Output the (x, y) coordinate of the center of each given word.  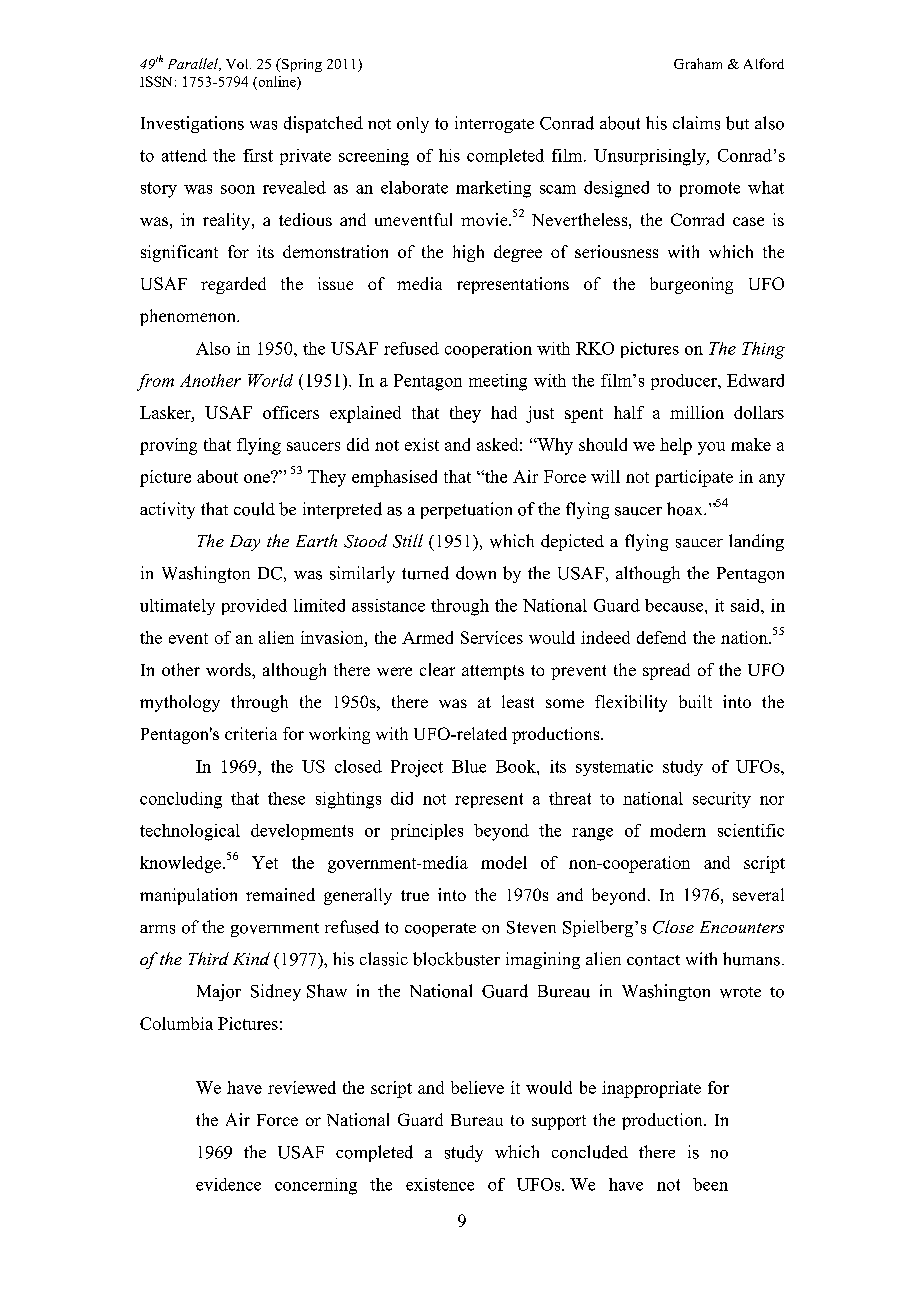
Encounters (742, 927)
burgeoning (691, 285)
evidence (228, 1184)
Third (209, 958)
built (695, 701)
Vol (238, 64)
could (254, 509)
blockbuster (456, 959)
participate (694, 478)
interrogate (494, 124)
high (468, 253)
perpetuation (466, 510)
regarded (233, 285)
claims (696, 123)
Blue (469, 766)
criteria (251, 733)
